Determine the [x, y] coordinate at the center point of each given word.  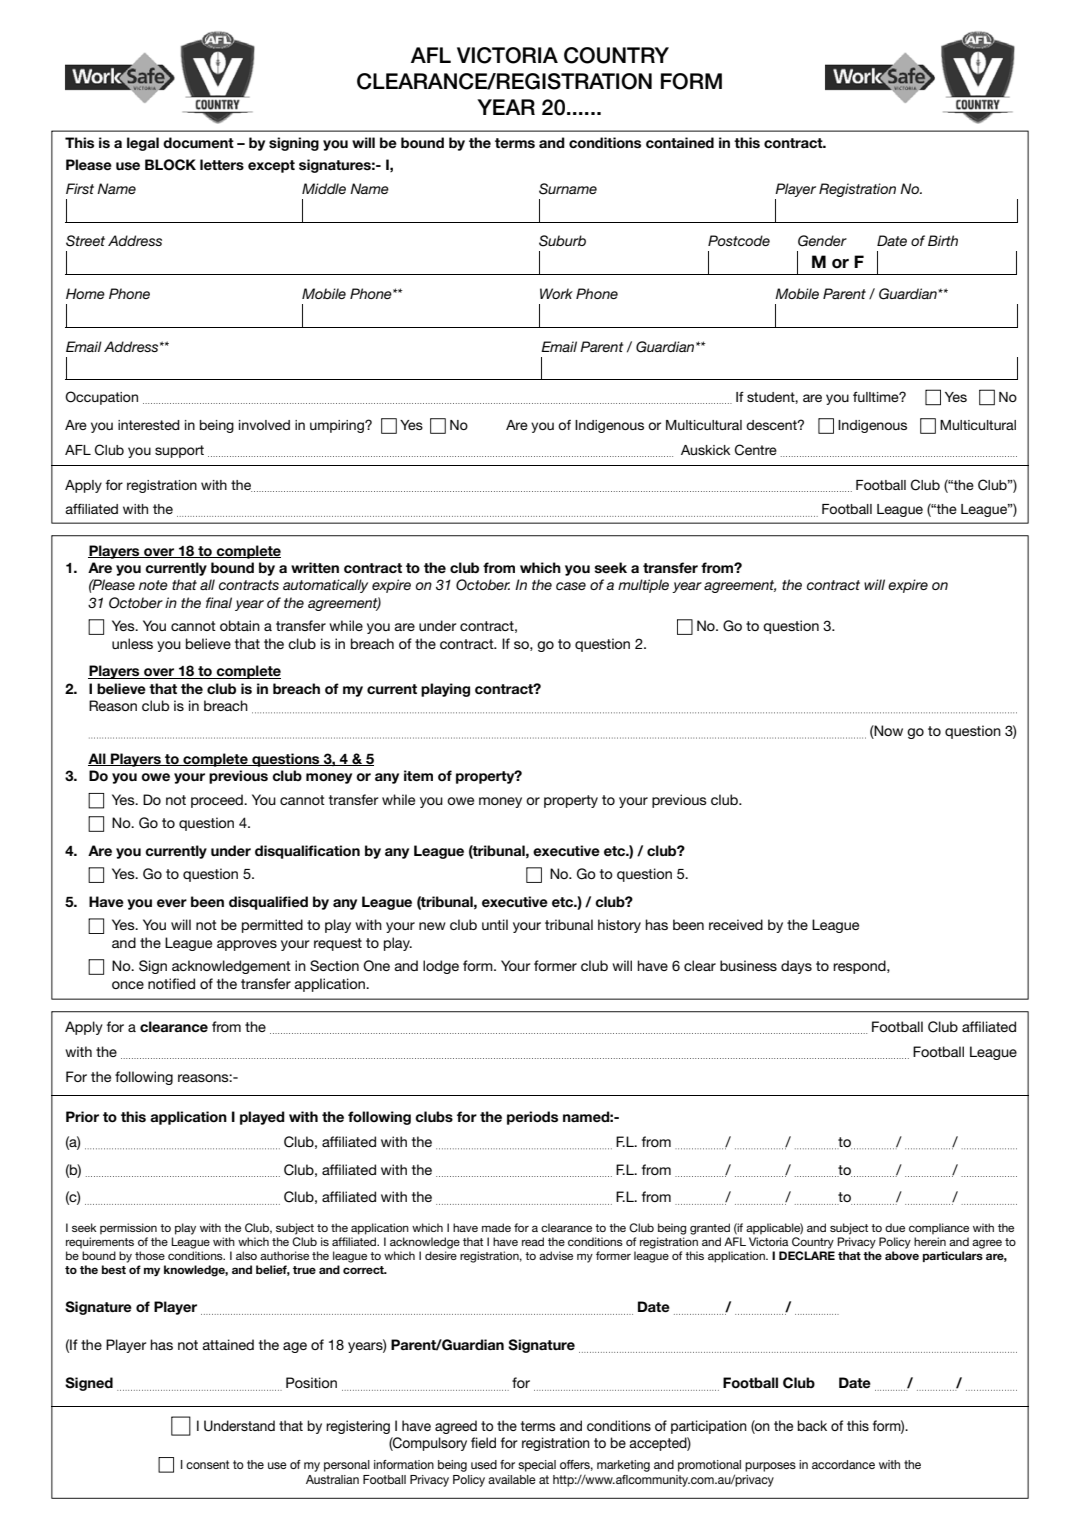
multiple [643, 586]
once [128, 985]
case [571, 586]
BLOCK [170, 165]
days [796, 967]
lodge [441, 967]
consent [208, 1464]
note [153, 585]
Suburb [562, 241]
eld [487, 1442]
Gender [822, 241]
